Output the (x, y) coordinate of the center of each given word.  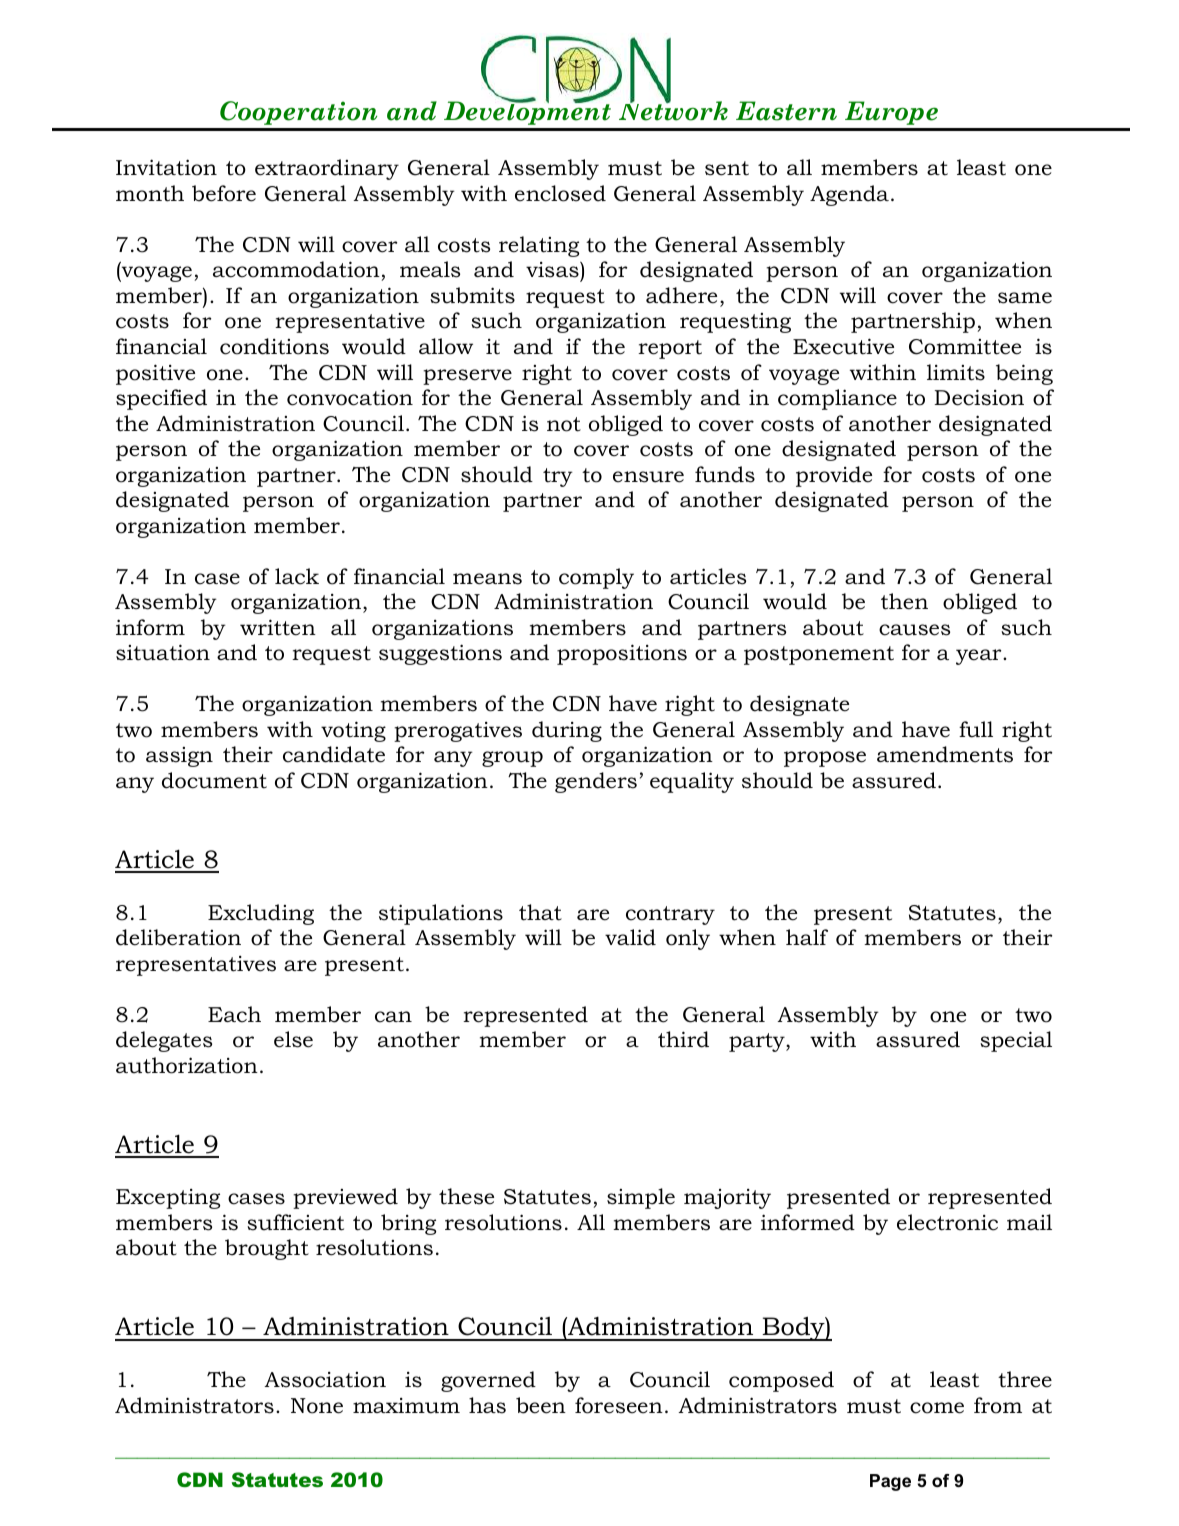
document (214, 780)
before (224, 193)
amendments (945, 754)
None (317, 1406)
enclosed (560, 193)
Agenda (849, 195)
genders (596, 782)
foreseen (619, 1405)
